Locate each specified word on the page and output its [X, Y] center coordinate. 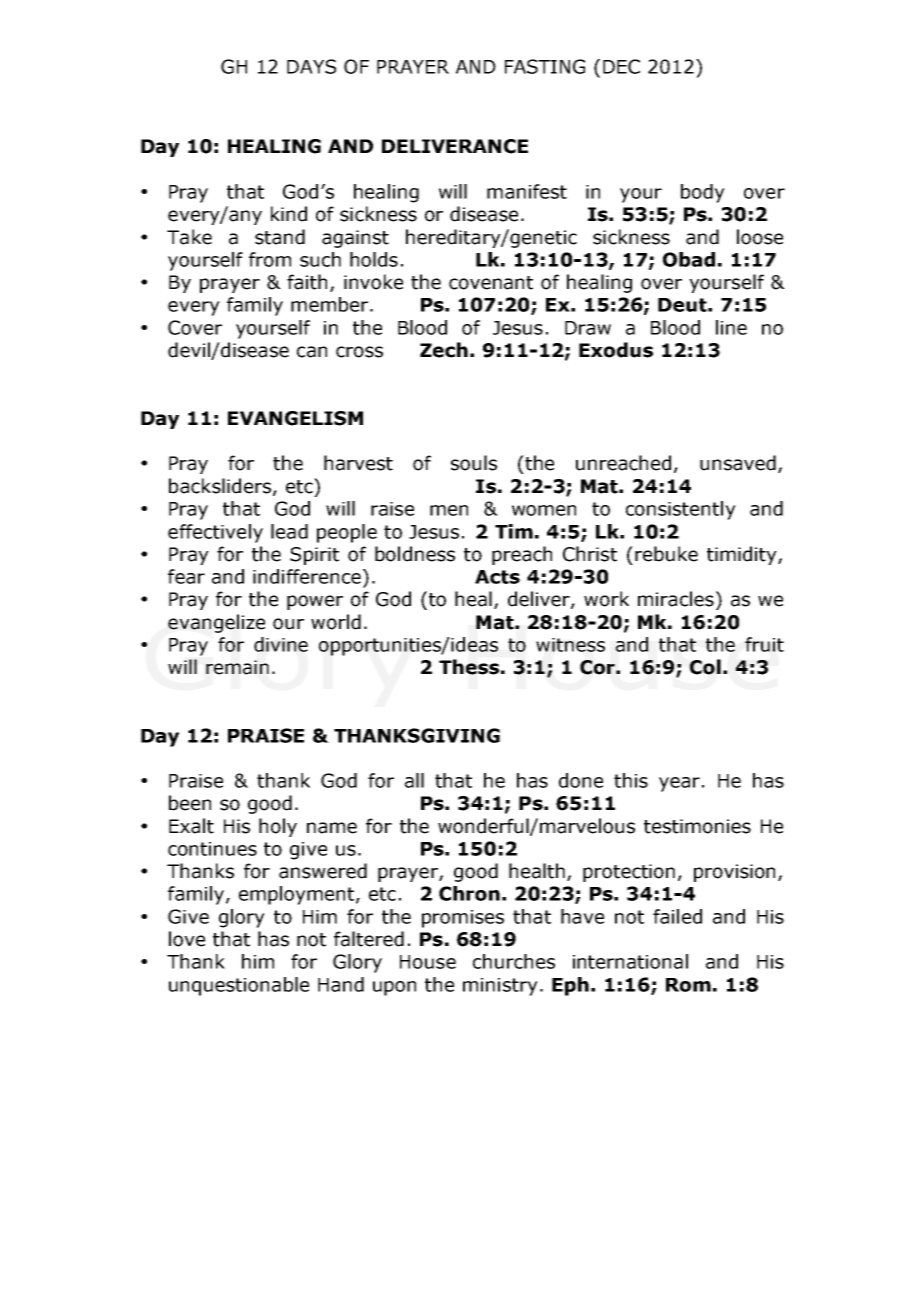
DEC [621, 66]
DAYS [311, 66]
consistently [681, 510]
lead [289, 531]
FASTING [545, 66]
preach [522, 555]
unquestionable [239, 986]
